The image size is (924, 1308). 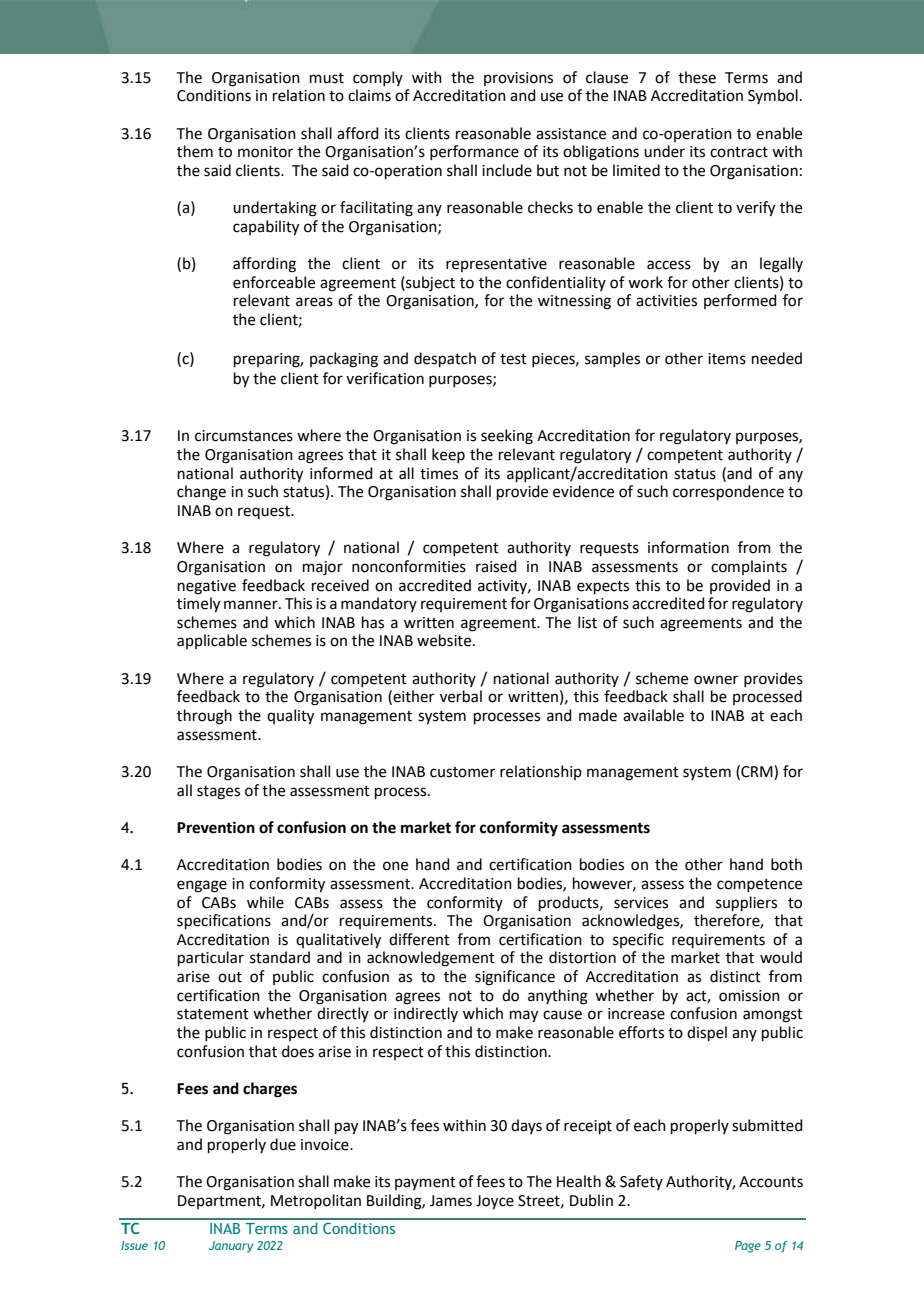 I want to click on them, so click(x=195, y=151).
